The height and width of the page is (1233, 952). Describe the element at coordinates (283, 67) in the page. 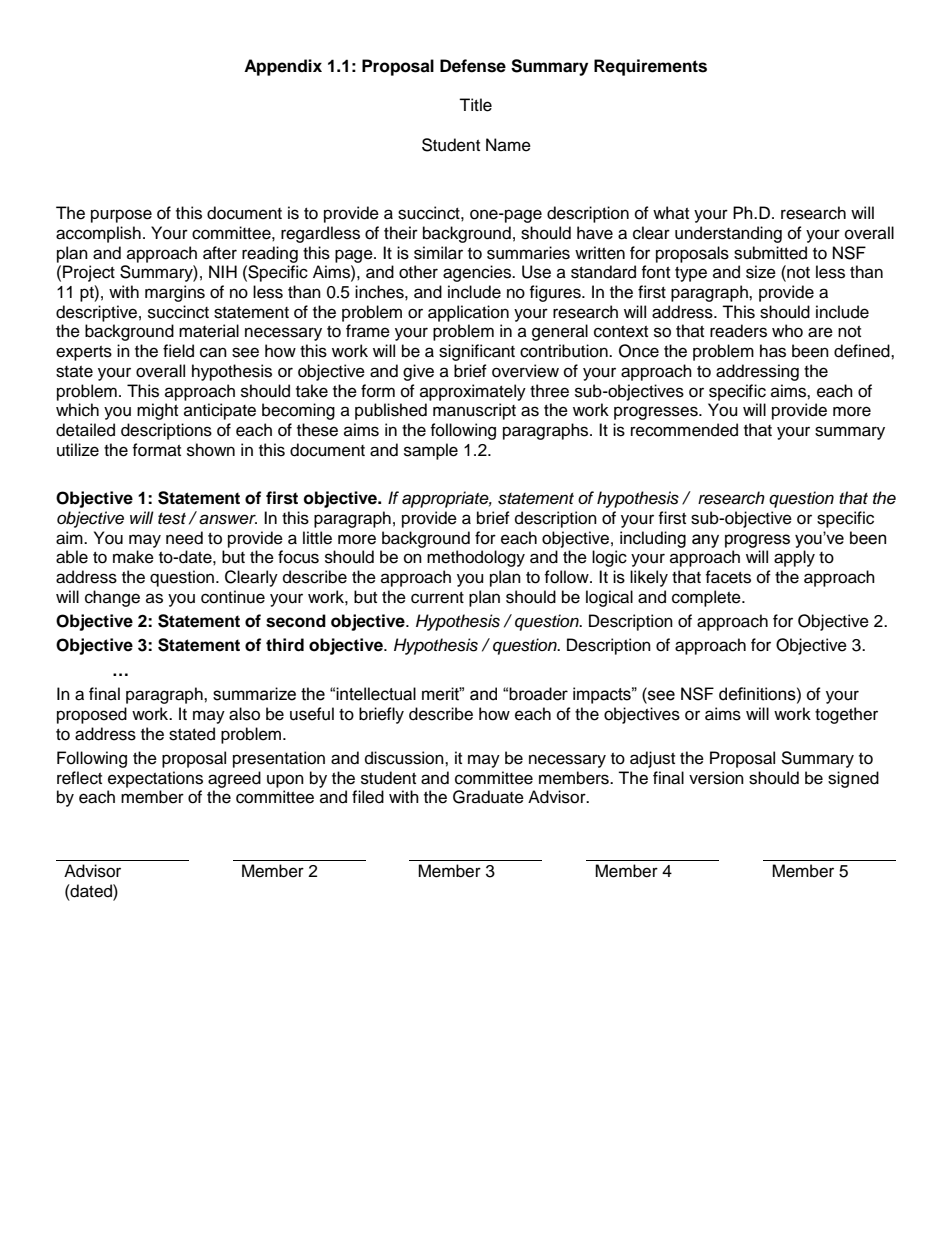

I see `Appendix` at that location.
